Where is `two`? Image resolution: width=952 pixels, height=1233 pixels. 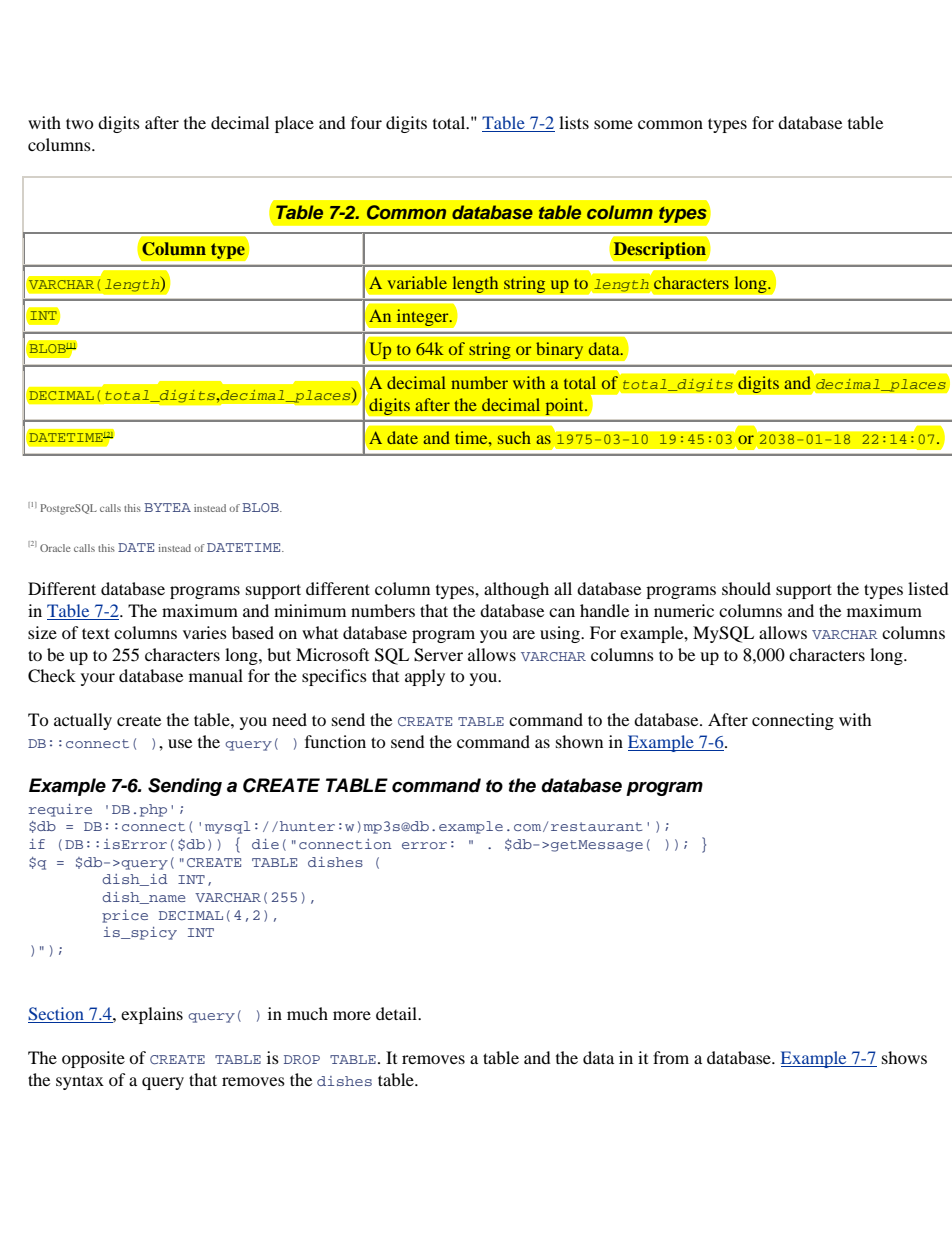
two is located at coordinates (80, 123).
